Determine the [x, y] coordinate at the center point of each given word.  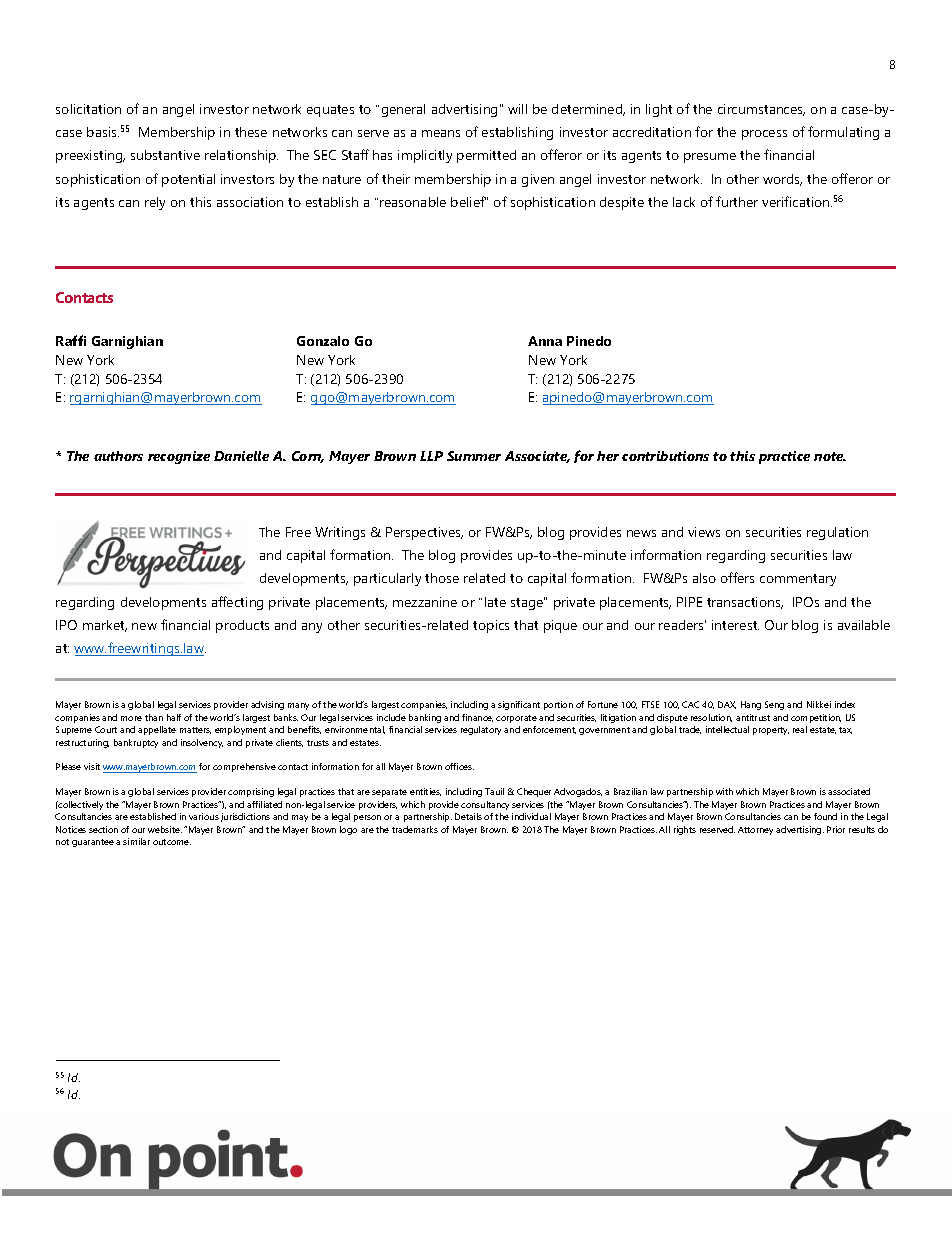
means [441, 133]
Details [468, 816]
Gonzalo [323, 341]
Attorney [755, 831]
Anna [545, 341]
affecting [237, 603]
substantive [165, 155]
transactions [745, 603]
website [165, 829]
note [830, 456]
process [764, 135]
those [442, 578]
